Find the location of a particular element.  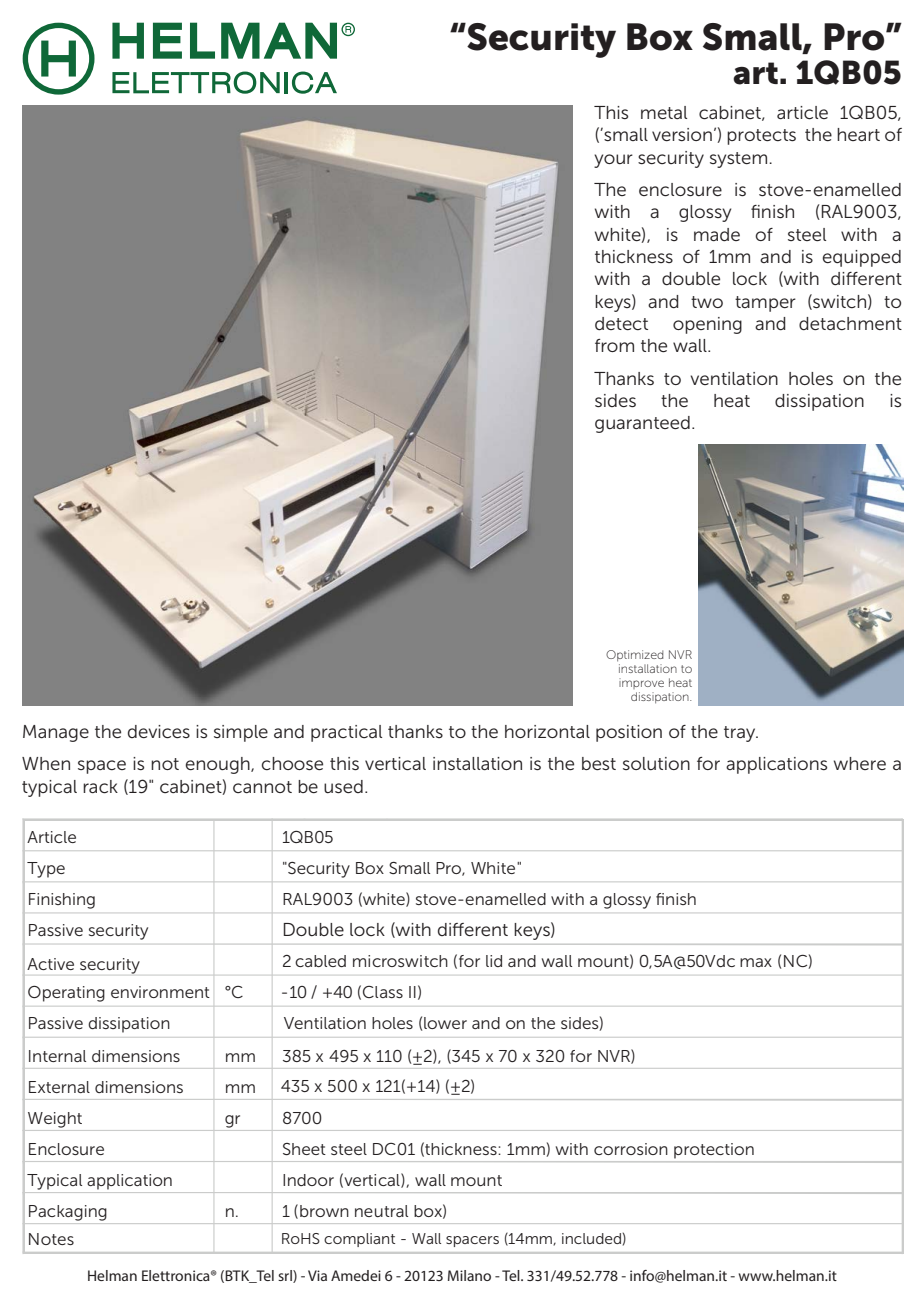

protects is located at coordinates (761, 137).
